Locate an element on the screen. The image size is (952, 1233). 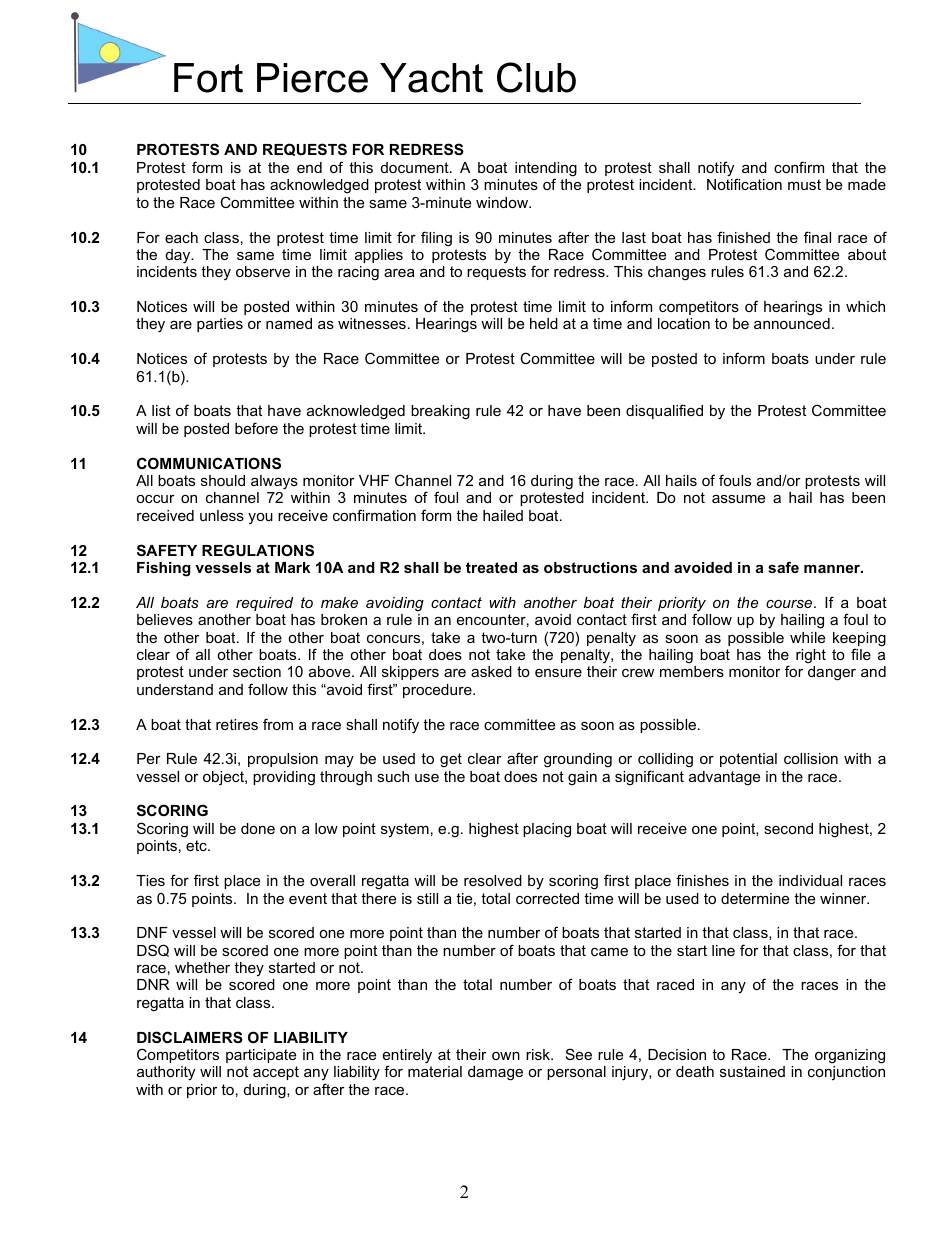
must is located at coordinates (804, 184).
